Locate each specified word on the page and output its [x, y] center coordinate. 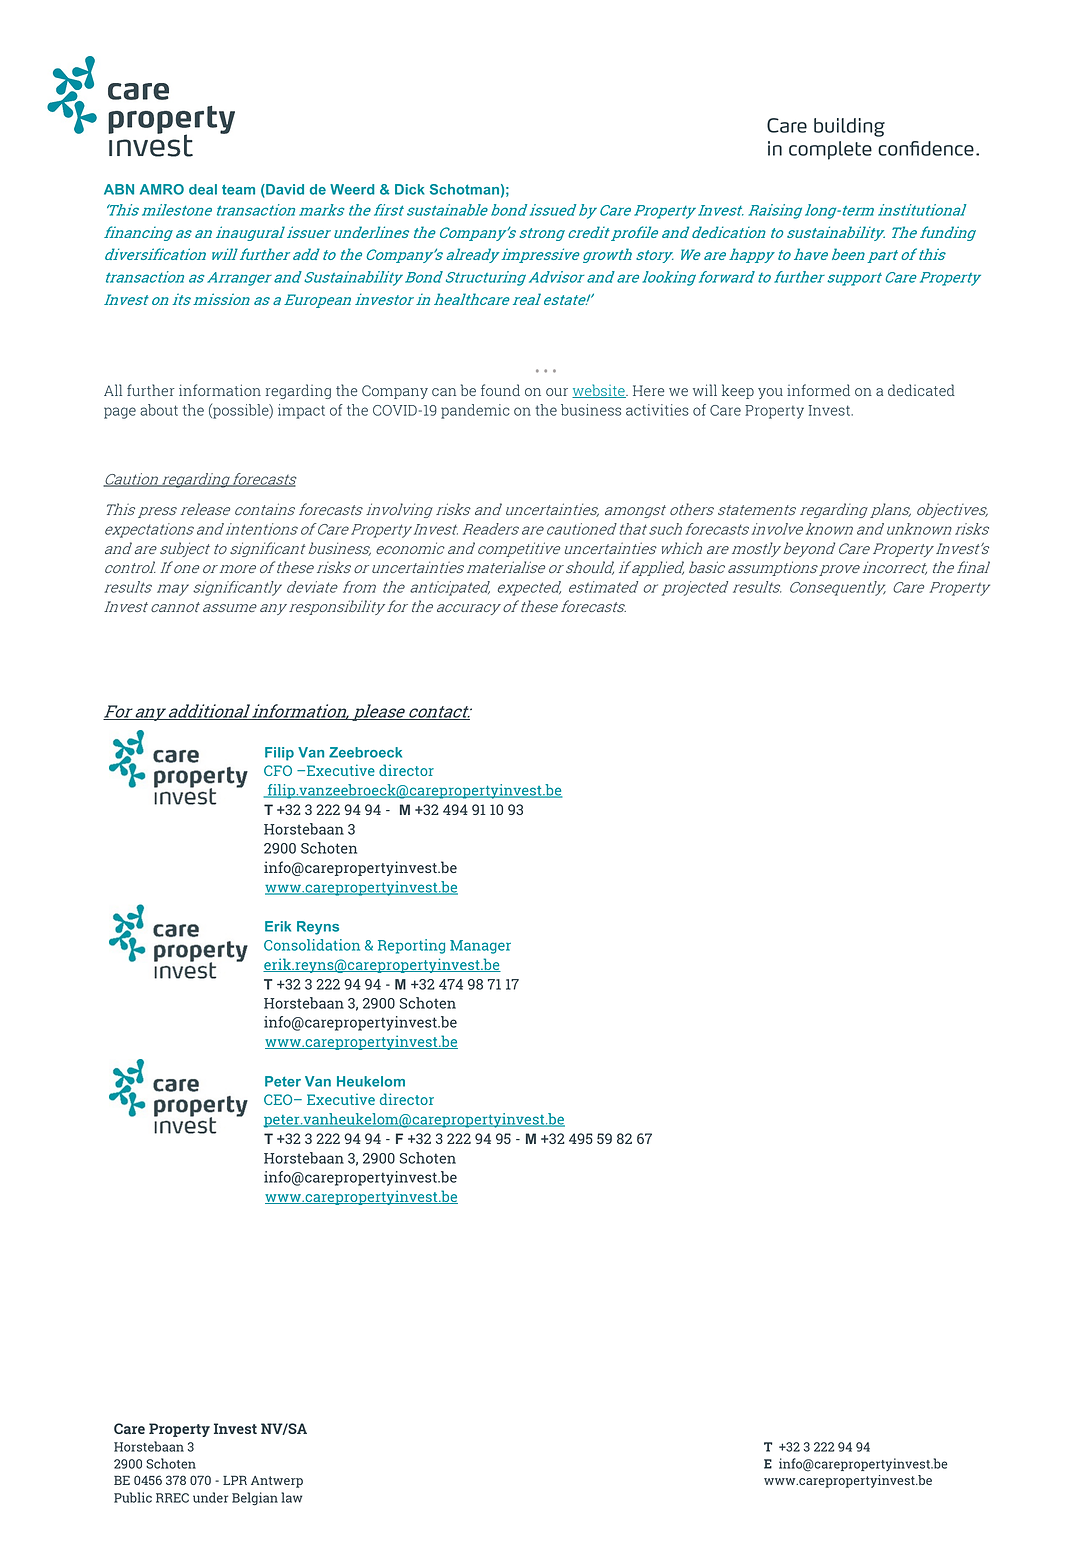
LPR [235, 1480]
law [292, 1497]
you [770, 393]
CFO [278, 770]
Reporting [411, 946]
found [500, 390]
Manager [480, 947]
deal [203, 189]
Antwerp [277, 1482]
